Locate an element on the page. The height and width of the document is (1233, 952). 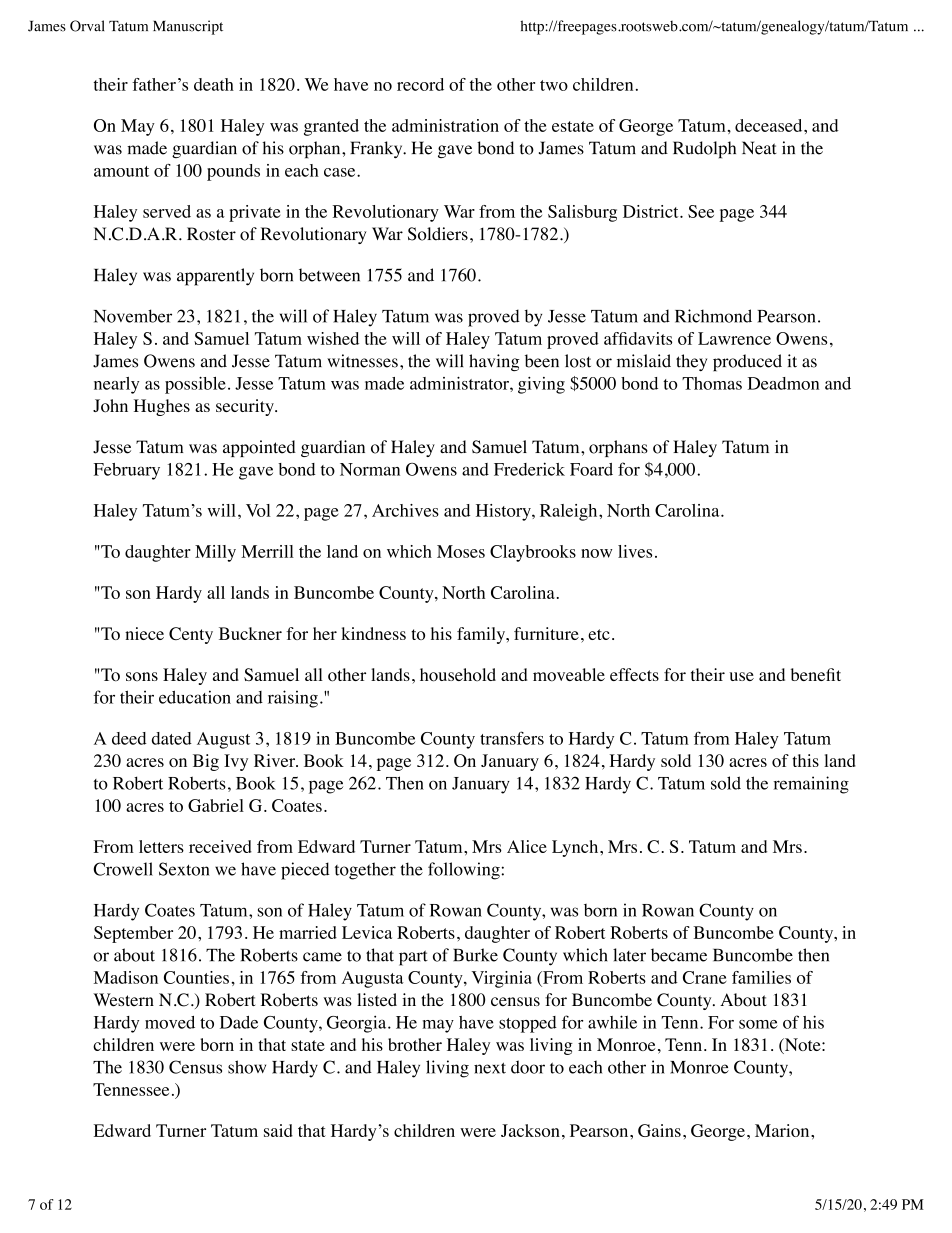
apparently is located at coordinates (215, 277).
